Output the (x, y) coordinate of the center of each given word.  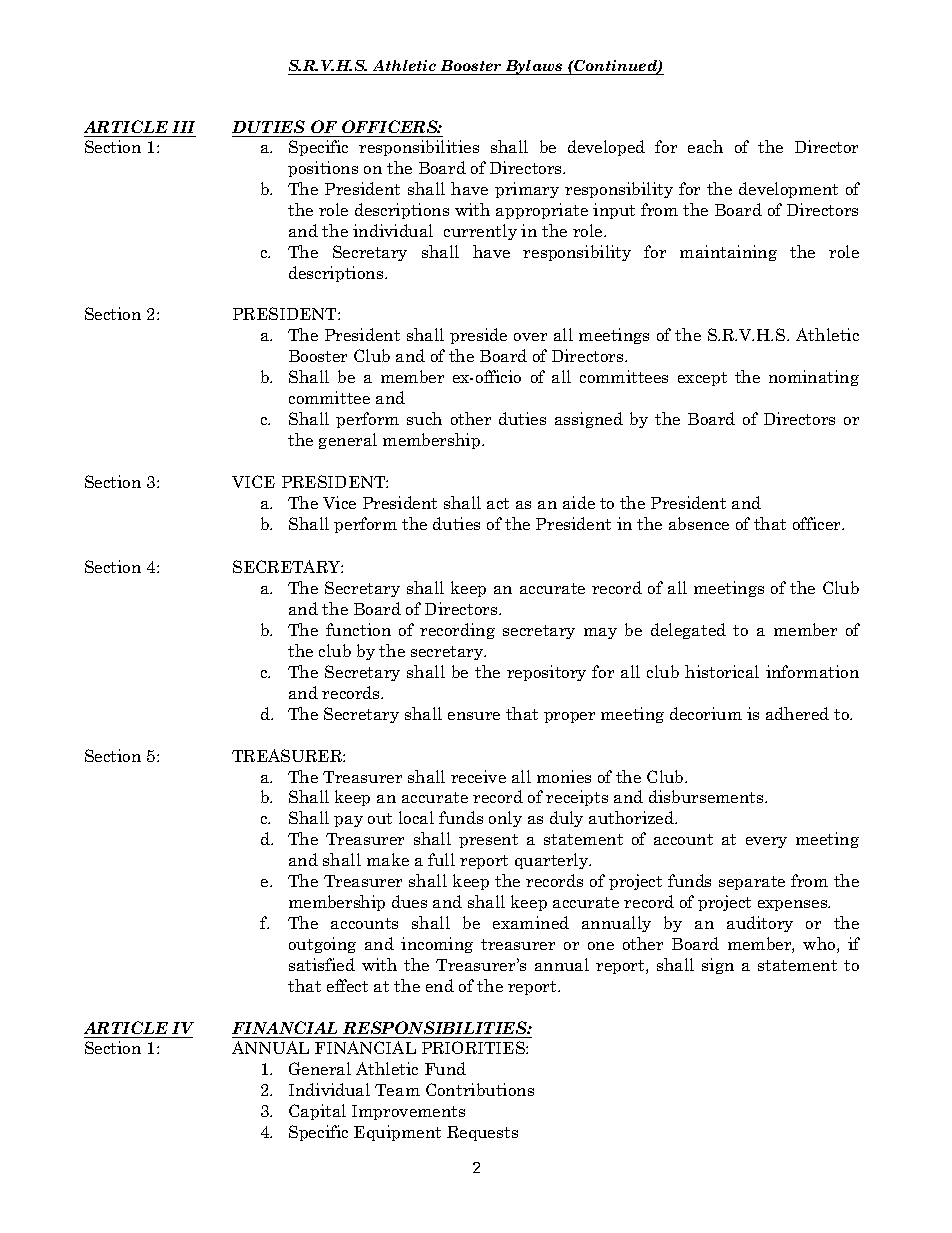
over (530, 337)
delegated (688, 631)
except (702, 379)
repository (546, 673)
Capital (317, 1112)
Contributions (480, 1089)
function (358, 629)
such (424, 418)
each (705, 146)
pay (348, 821)
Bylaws (534, 67)
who (820, 945)
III (183, 127)
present (488, 841)
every (766, 842)
